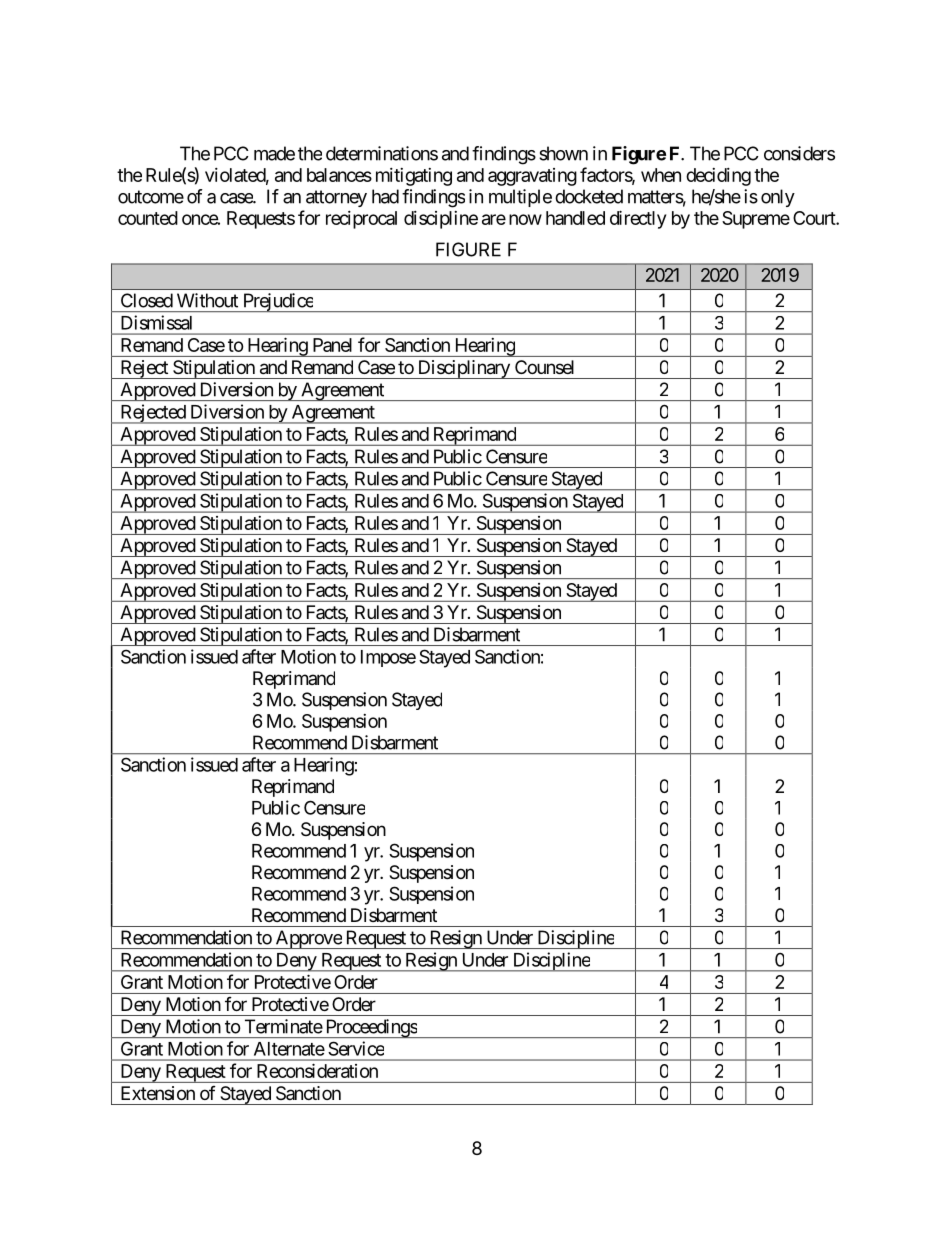 This screenshot has height=1233, width=952. Describe the element at coordinates (370, 1028) in the screenshot. I see `Proceedings` at that location.
